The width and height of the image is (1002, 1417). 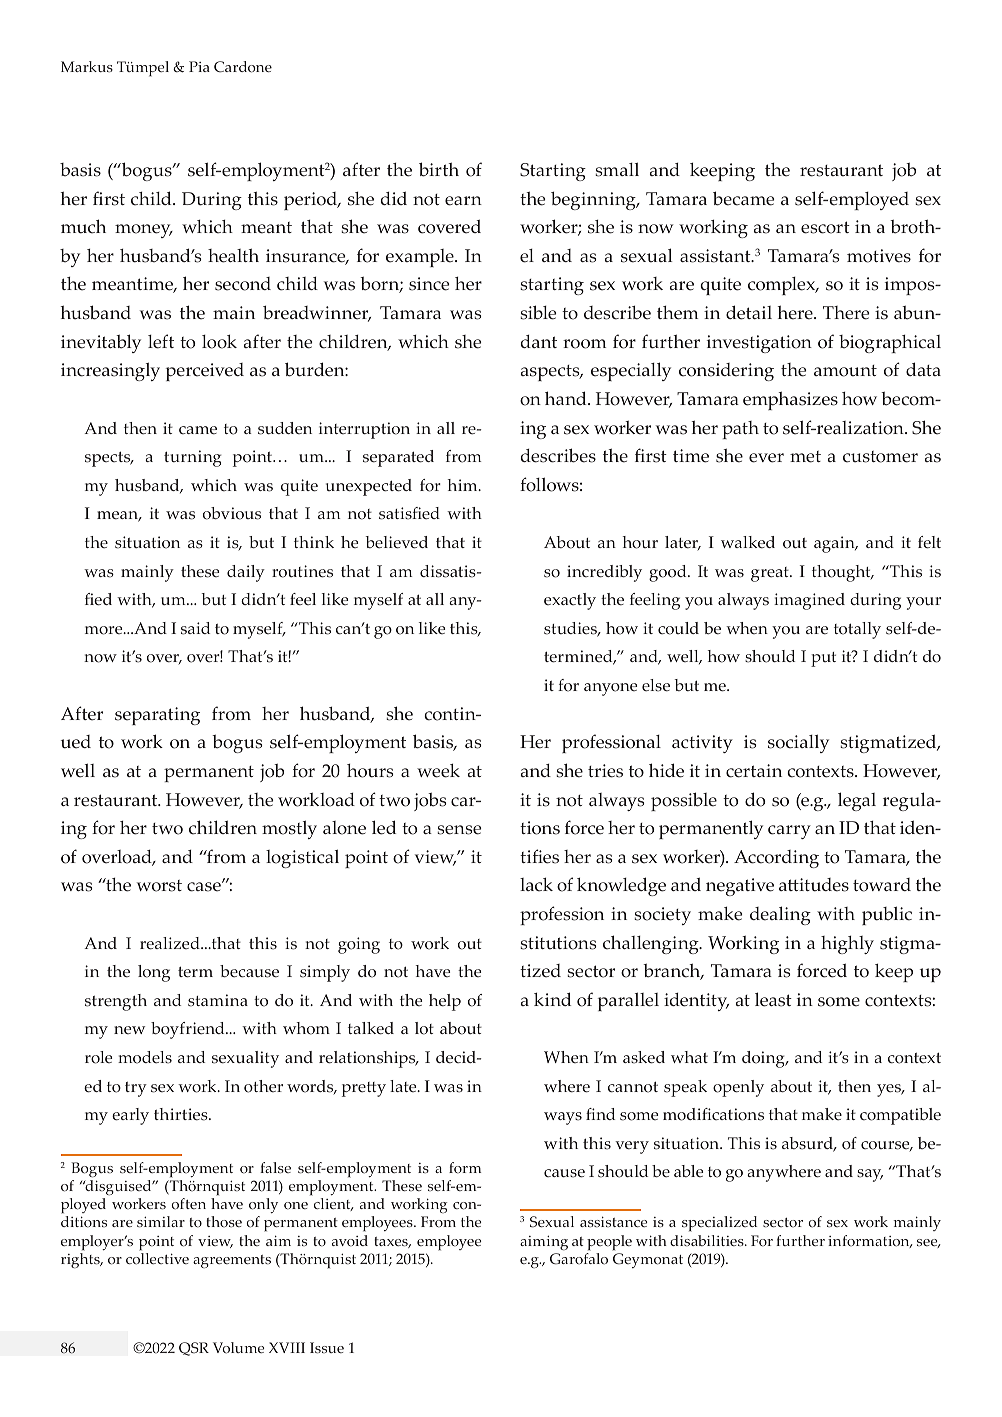 What do you see at coordinates (459, 830) in the image?
I see `sense` at bounding box center [459, 830].
